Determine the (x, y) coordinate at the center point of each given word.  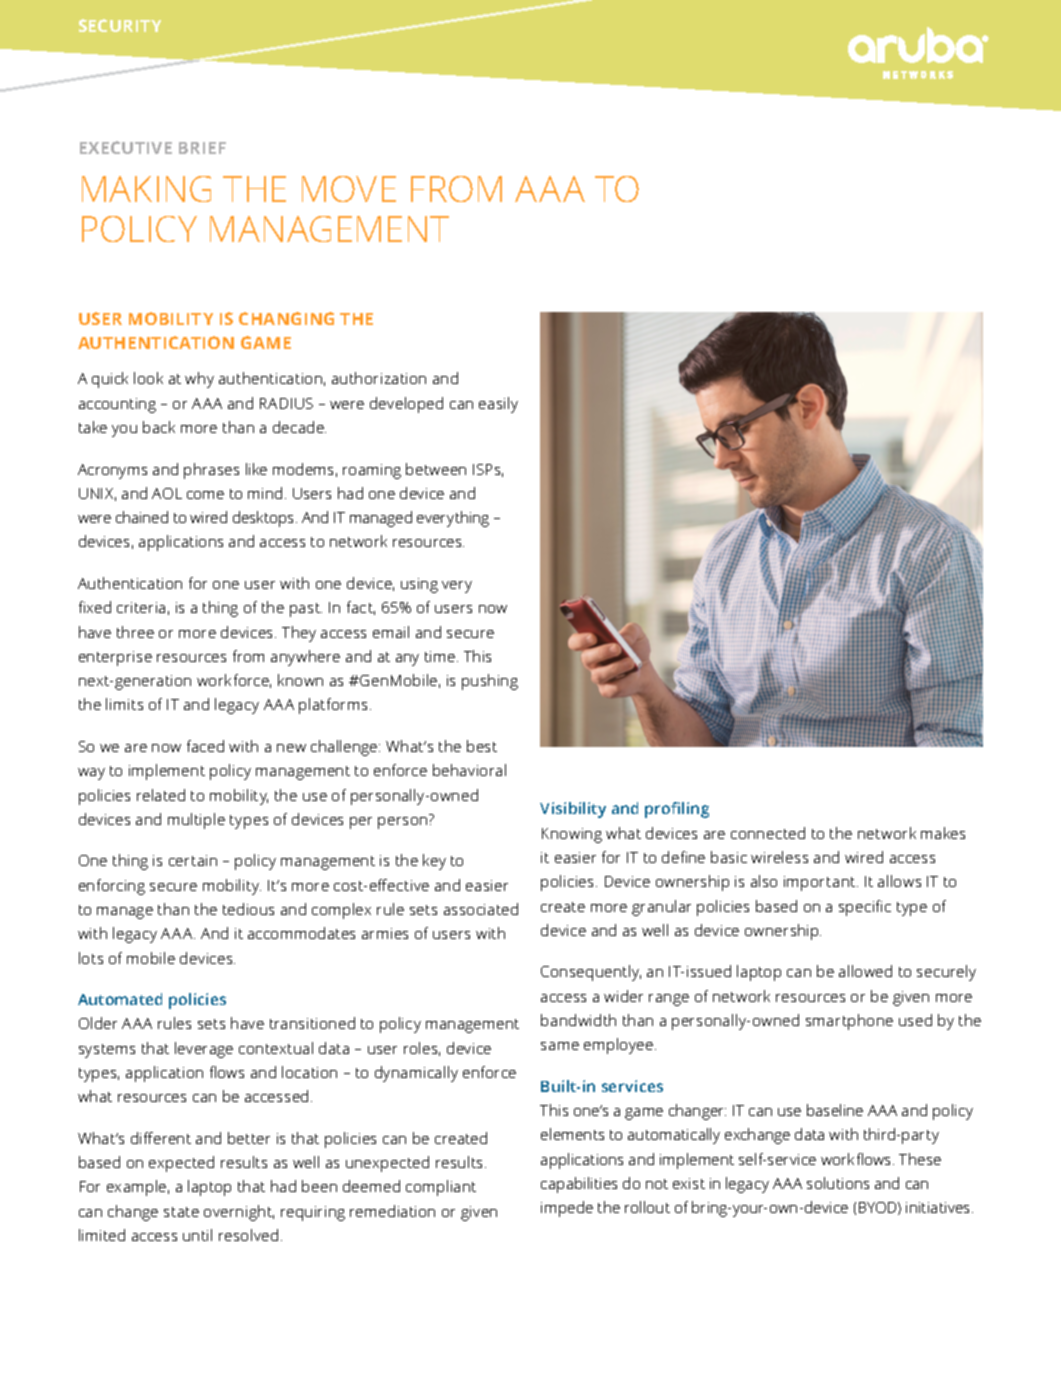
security (120, 25)
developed (406, 405)
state (181, 1212)
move (349, 189)
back (159, 427)
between (436, 469)
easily (498, 405)
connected (768, 833)
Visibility (573, 810)
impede (567, 1209)
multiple (196, 821)
